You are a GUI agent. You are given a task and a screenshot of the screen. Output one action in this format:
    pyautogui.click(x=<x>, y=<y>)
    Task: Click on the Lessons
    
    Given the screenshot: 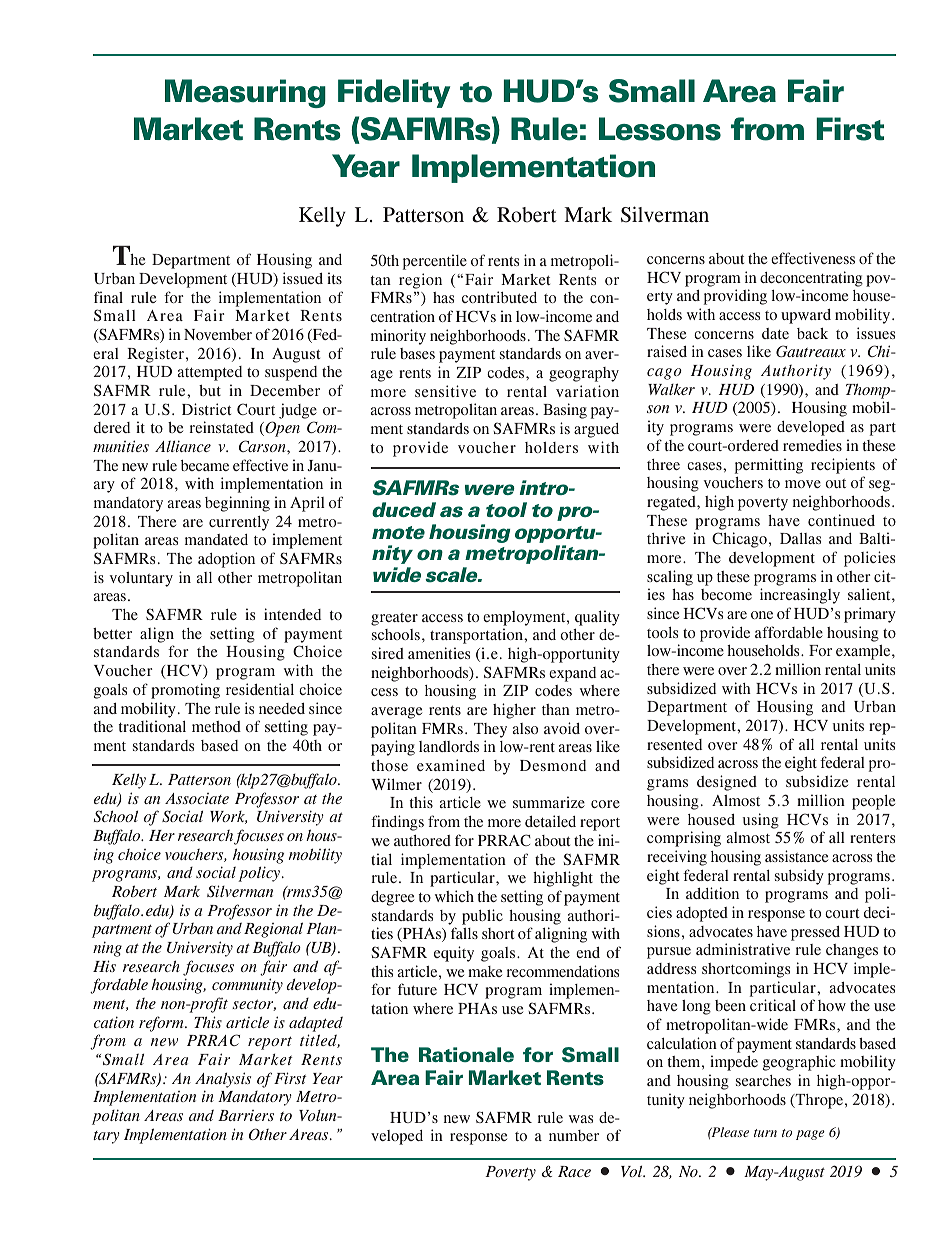 What is the action you would take?
    pyautogui.click(x=660, y=129)
